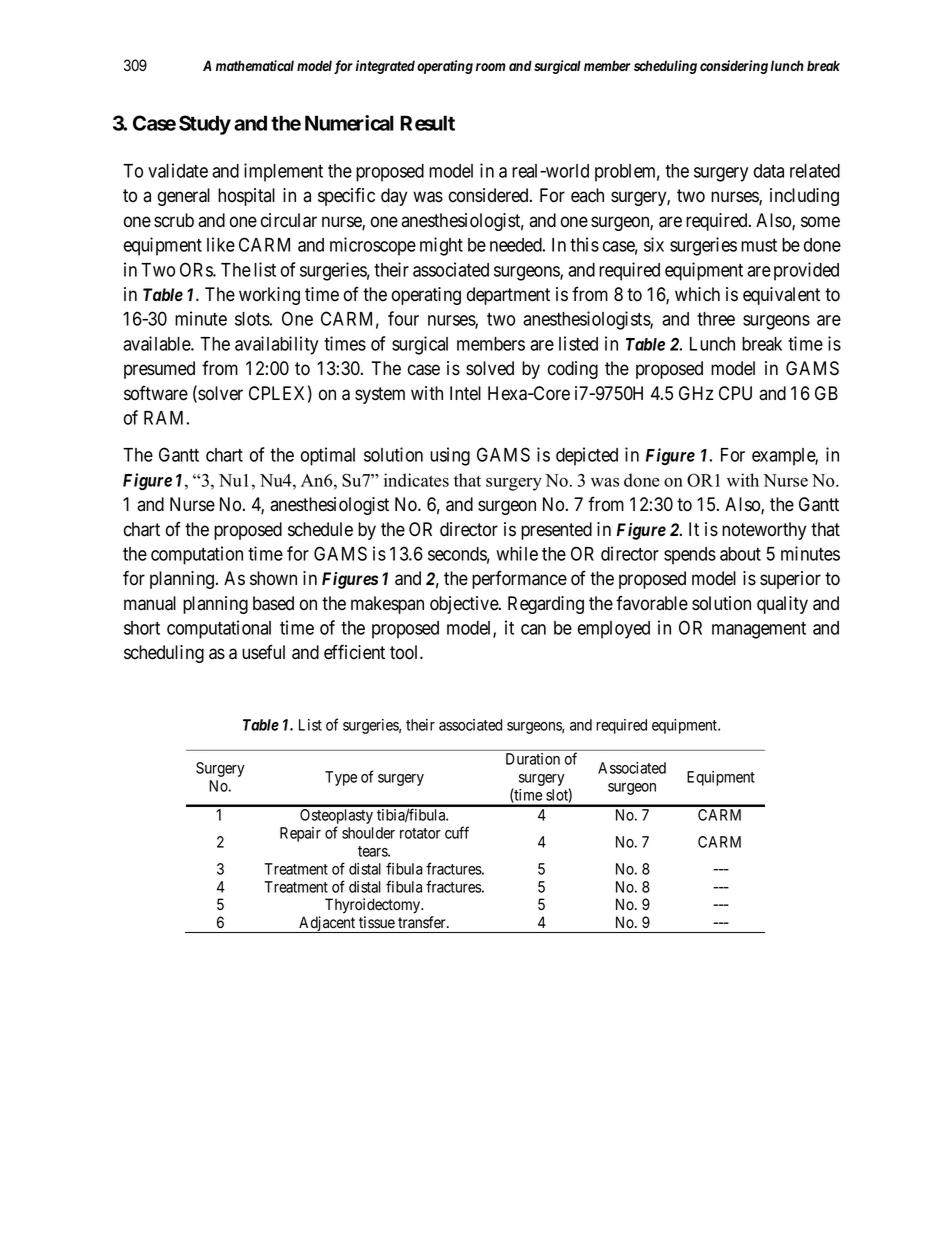 This document has height=1233, width=952. Describe the element at coordinates (735, 393) in the document. I see `CPU` at that location.
